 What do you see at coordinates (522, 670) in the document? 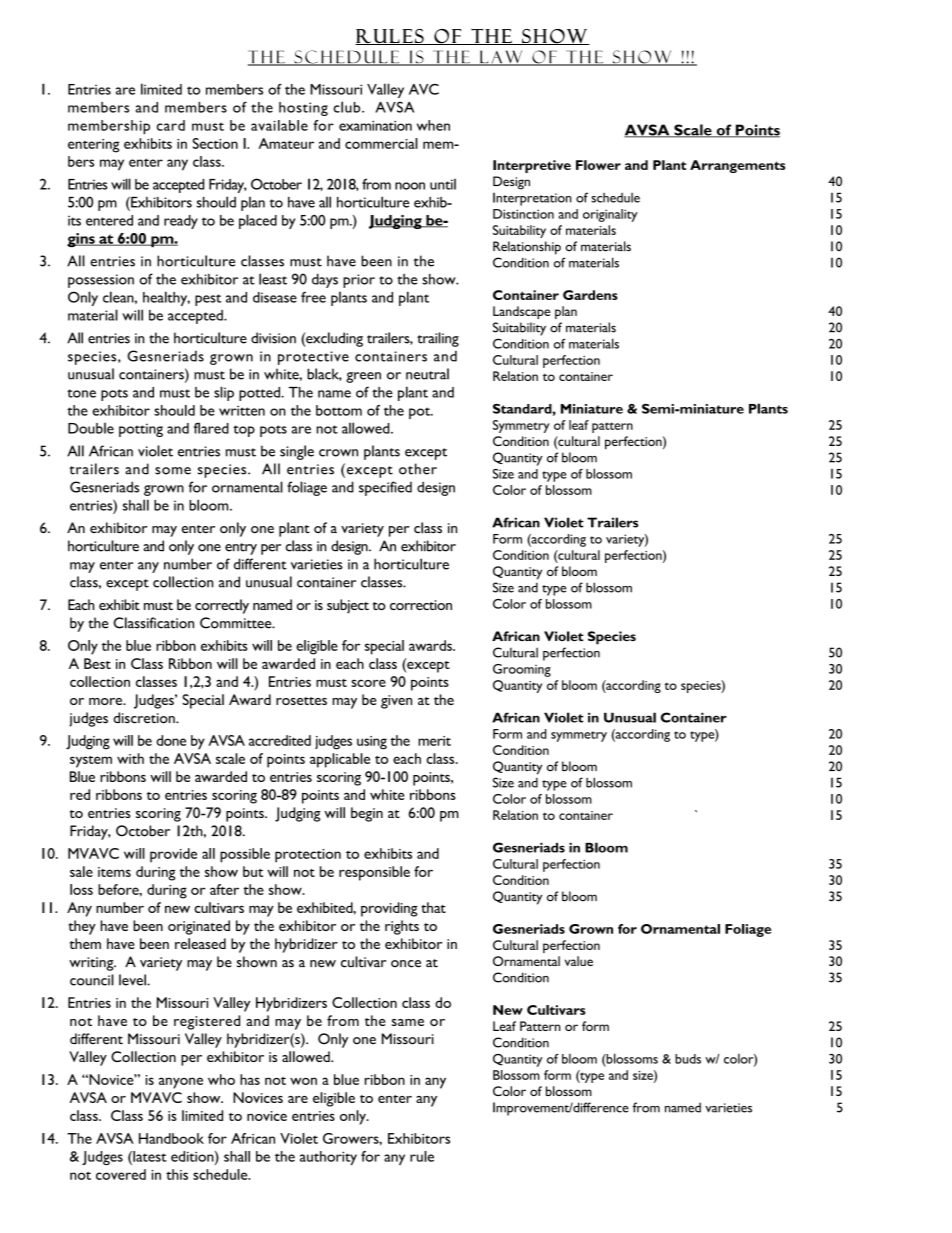
I see `Grooming` at bounding box center [522, 670].
